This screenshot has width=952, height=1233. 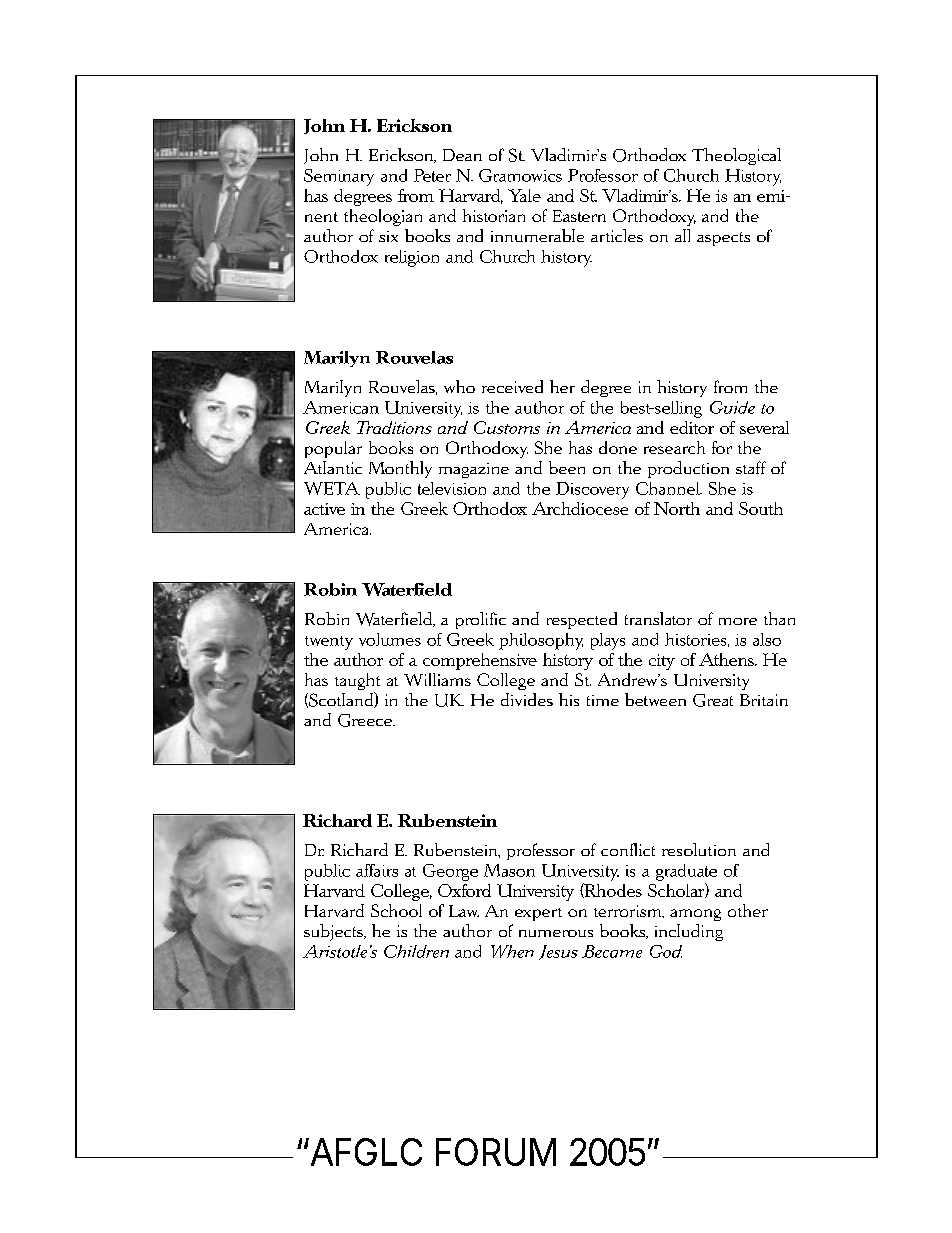 I want to click on Yale, so click(x=524, y=195).
